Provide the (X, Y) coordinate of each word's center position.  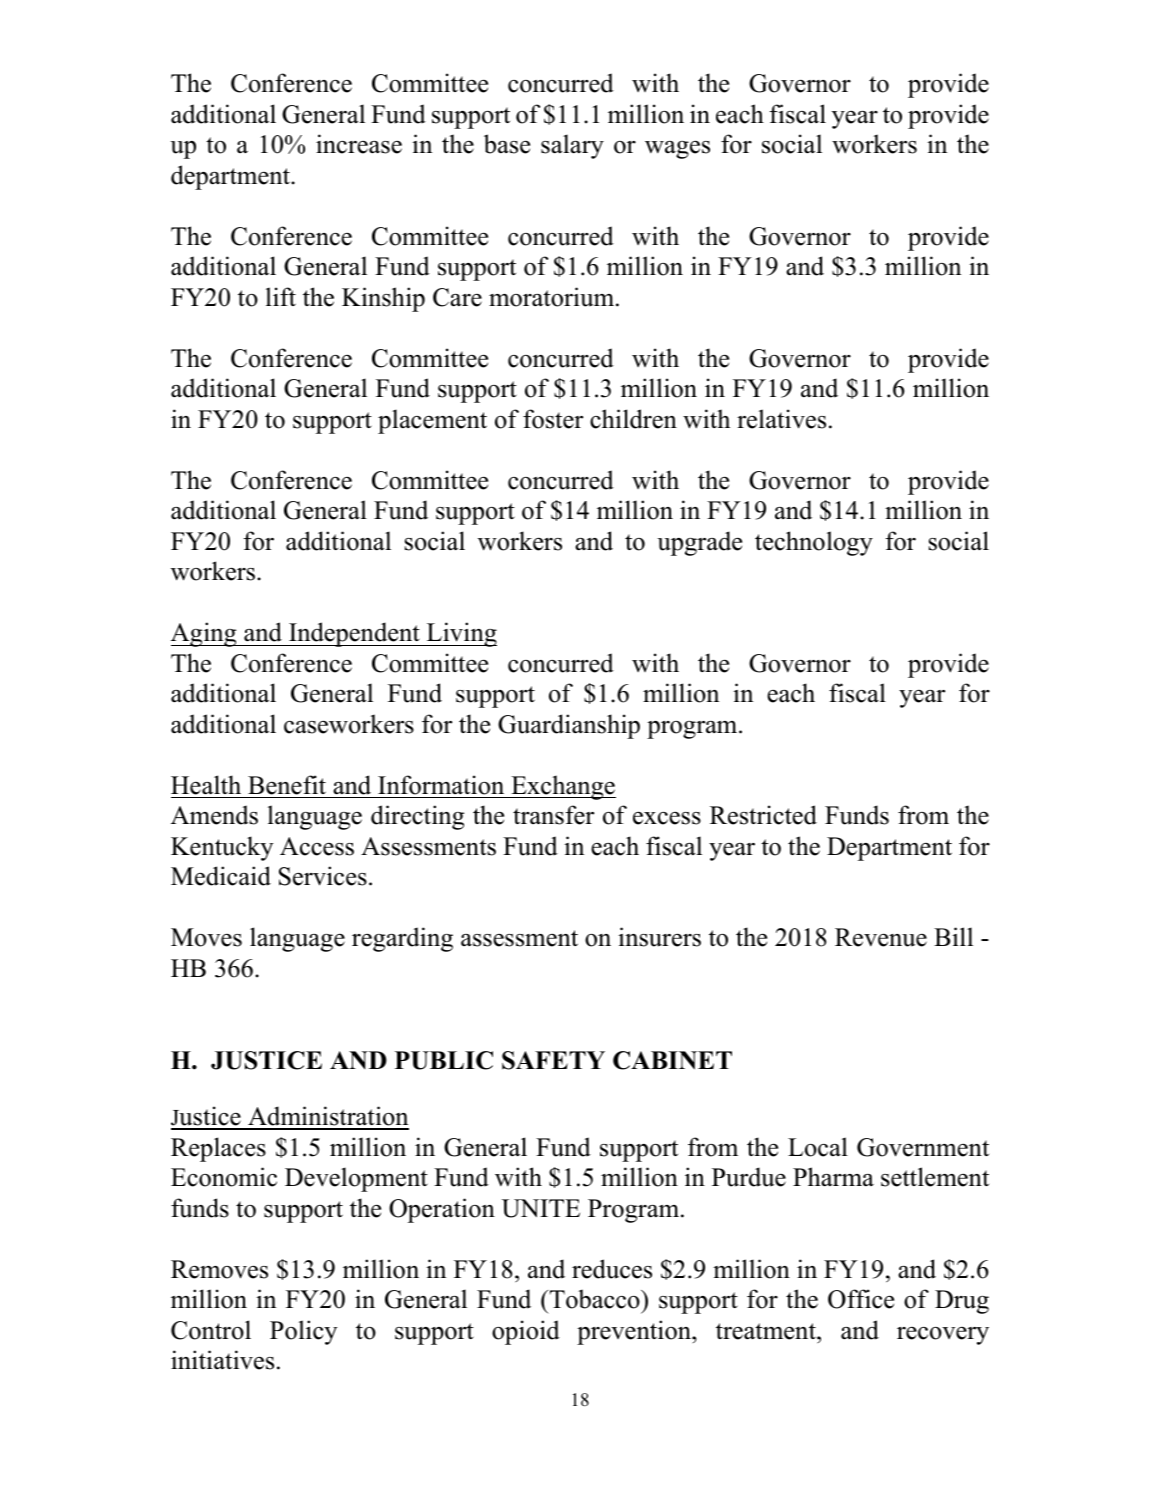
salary (572, 146)
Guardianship (569, 726)
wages (677, 149)
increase (359, 144)
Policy (303, 1332)
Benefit (287, 785)
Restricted (763, 815)
